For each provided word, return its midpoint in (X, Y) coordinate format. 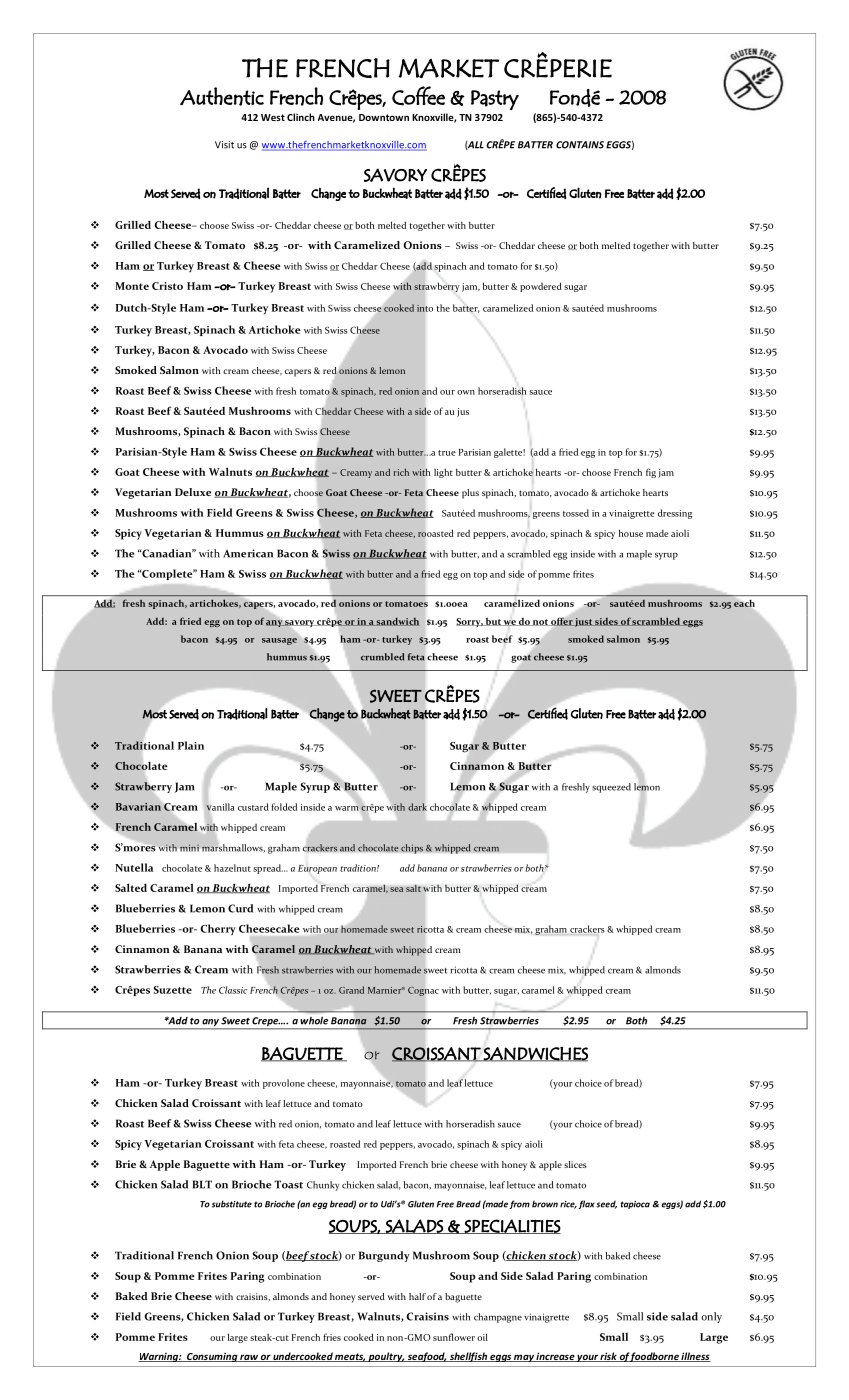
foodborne (655, 1357)
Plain (191, 745)
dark (417, 807)
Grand (351, 990)
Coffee (418, 96)
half (417, 1296)
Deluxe (193, 492)
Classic (233, 990)
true (447, 453)
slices (575, 1164)
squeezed (611, 788)
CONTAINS (580, 145)
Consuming (212, 1357)
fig (651, 473)
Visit (224, 145)
